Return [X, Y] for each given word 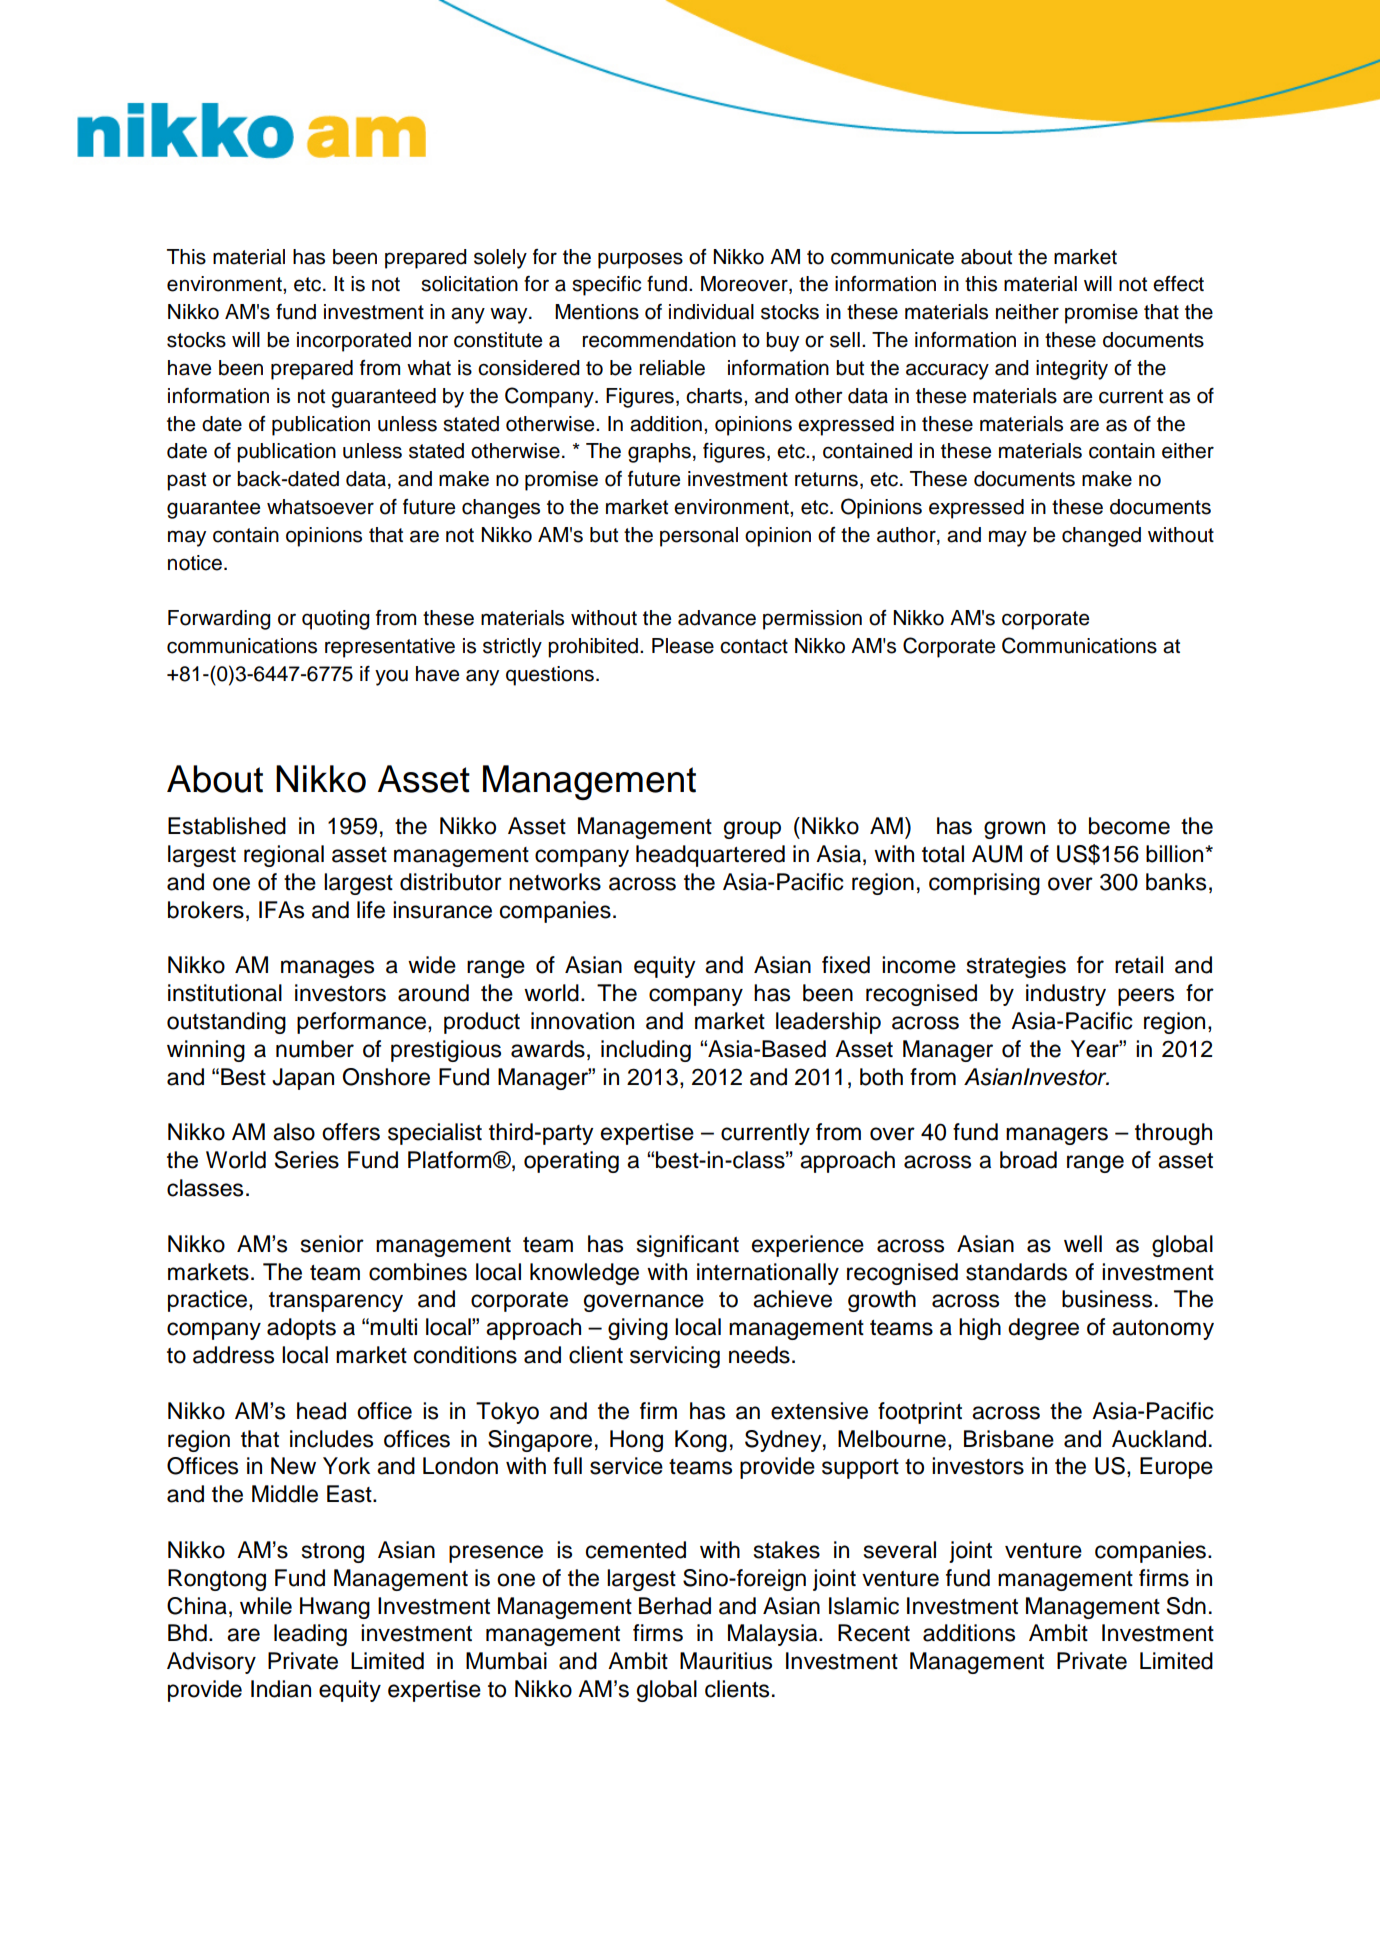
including [646, 1051]
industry [1066, 995]
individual [711, 312]
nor [433, 341]
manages [327, 969]
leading [310, 1635]
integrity [1072, 370]
